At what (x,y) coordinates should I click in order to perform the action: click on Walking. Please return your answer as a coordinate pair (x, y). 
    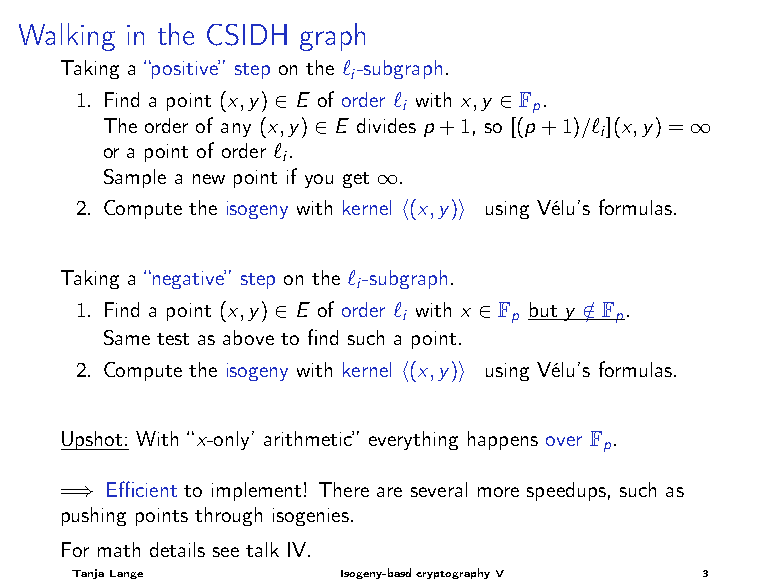
    Looking at the image, I should click on (67, 37).
